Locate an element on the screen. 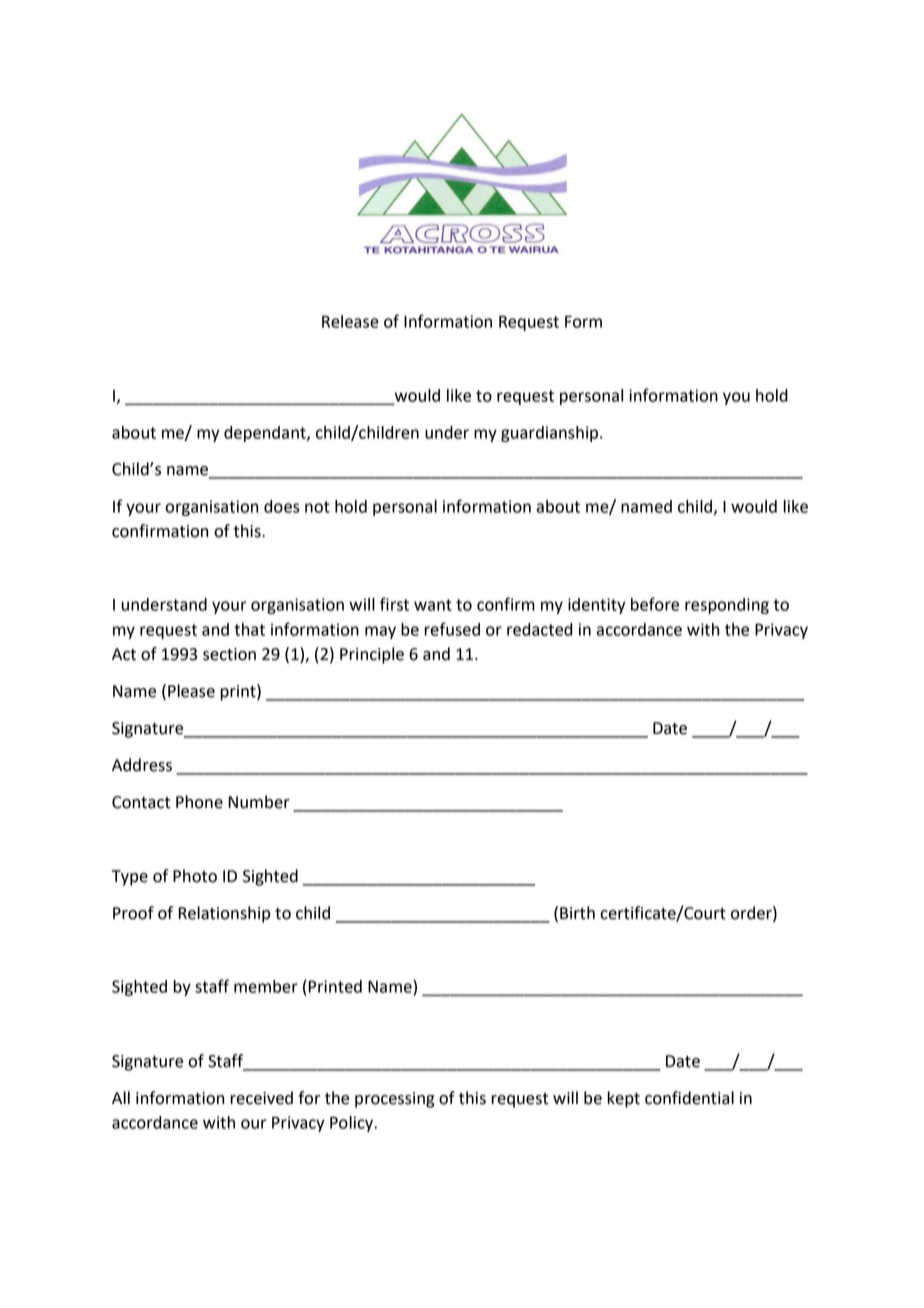 Image resolution: width=924 pixels, height=1308 pixels. guardianship is located at coordinates (551, 434).
